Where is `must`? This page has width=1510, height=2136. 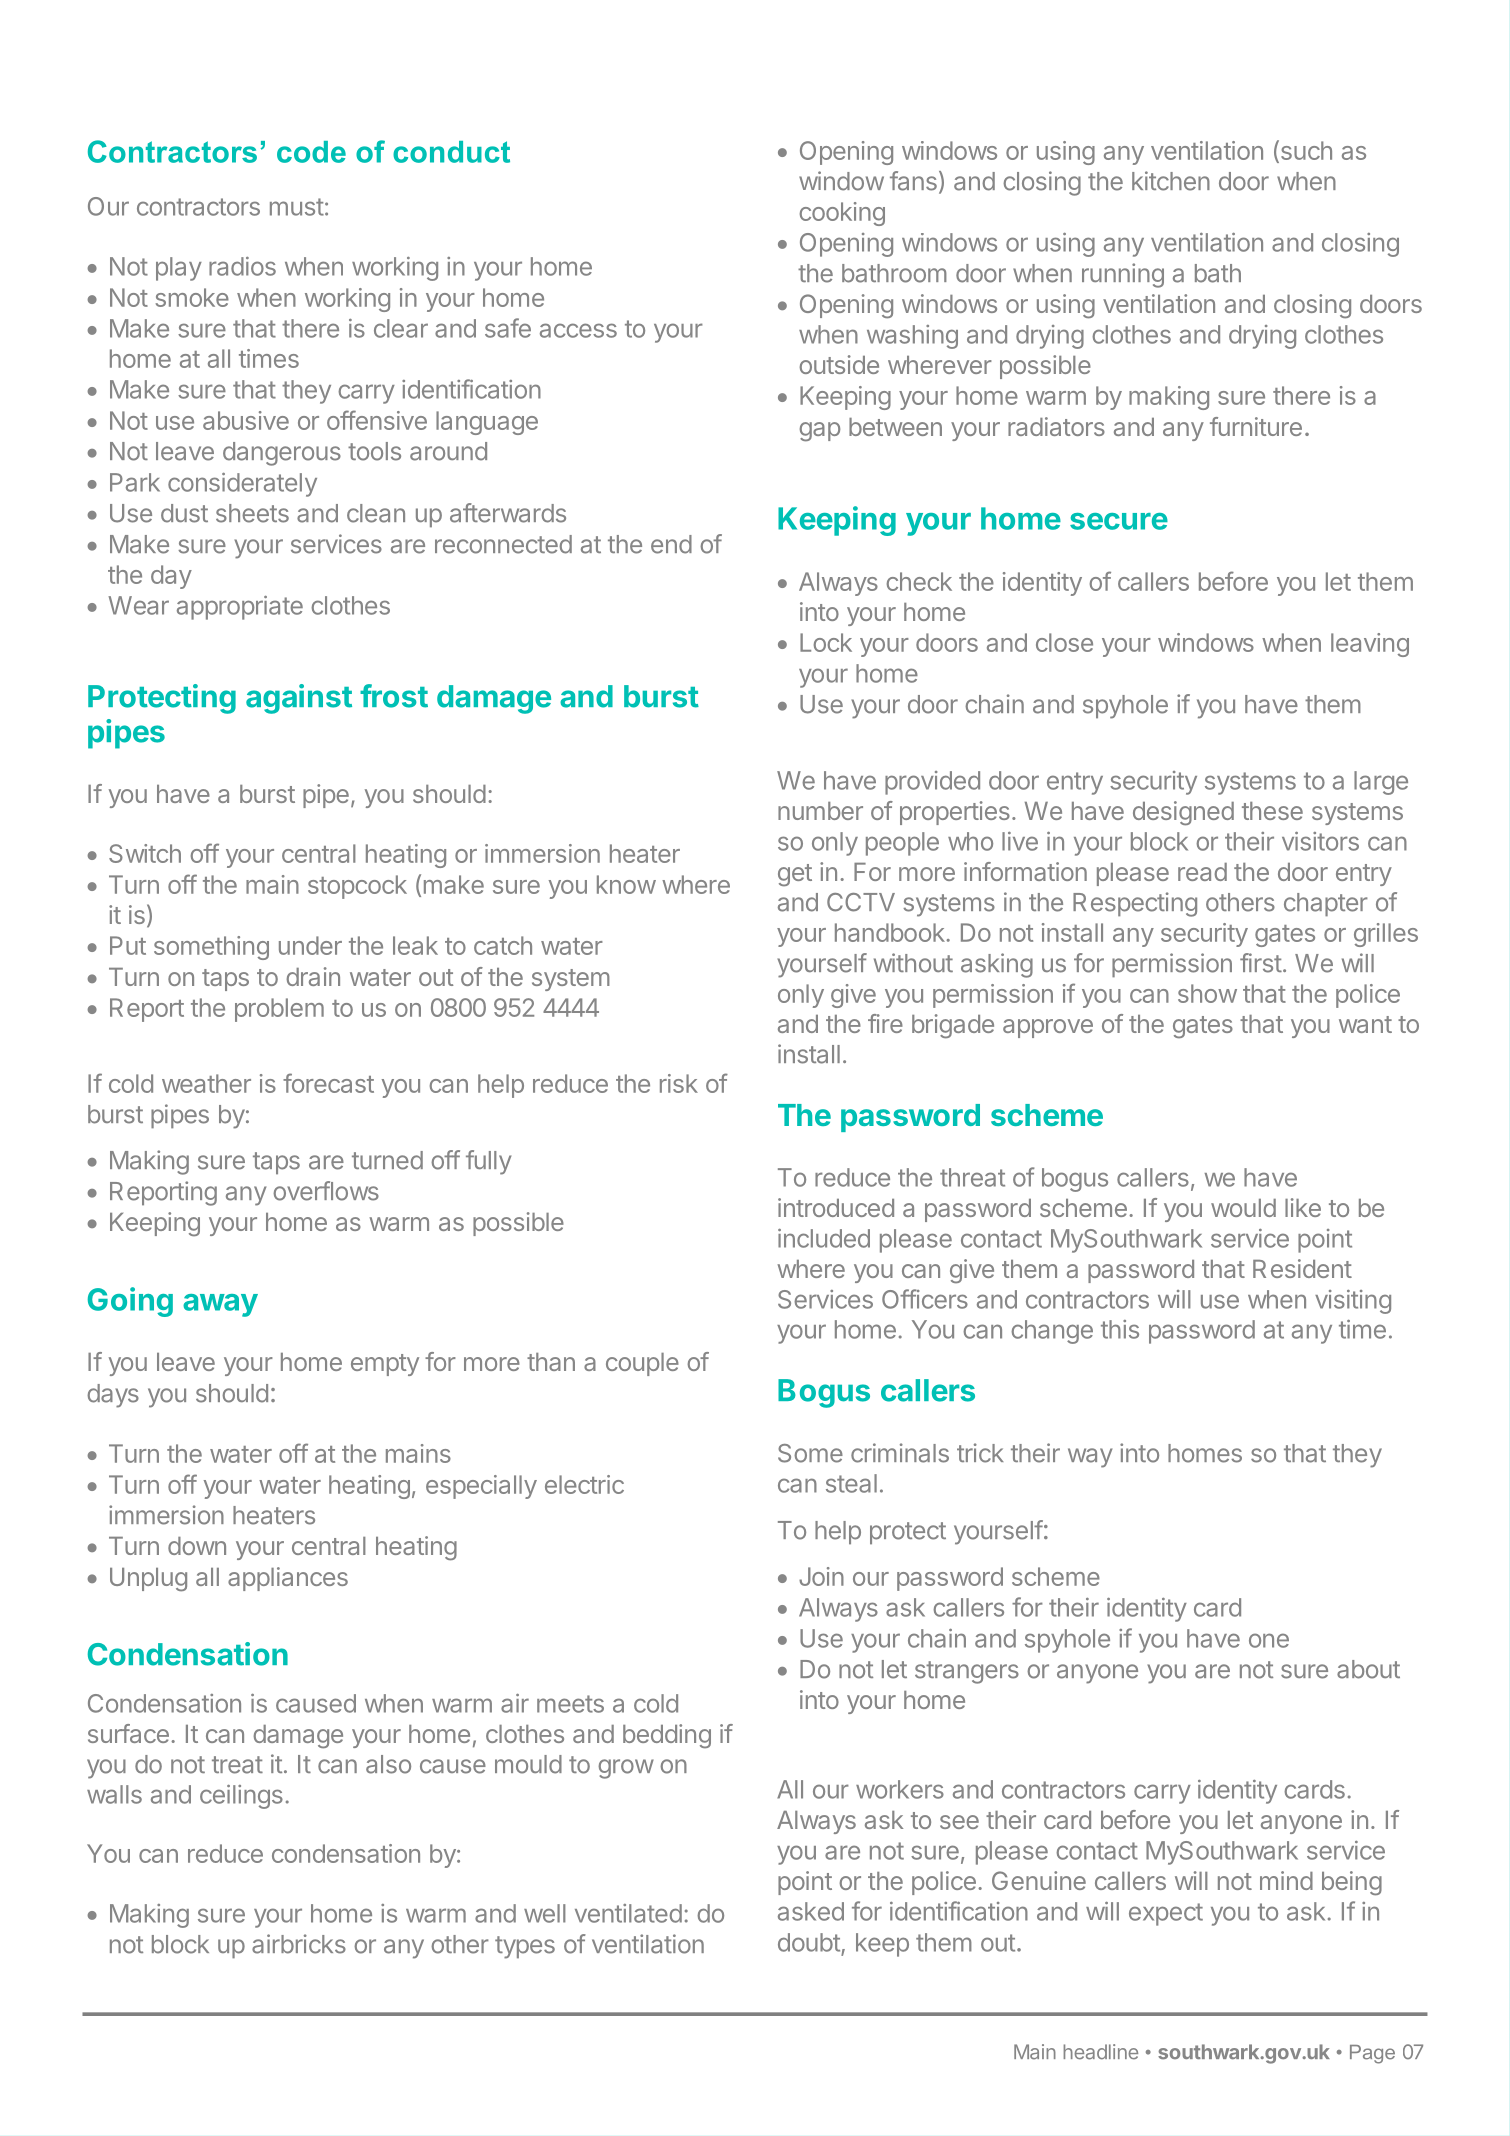 must is located at coordinates (297, 207).
